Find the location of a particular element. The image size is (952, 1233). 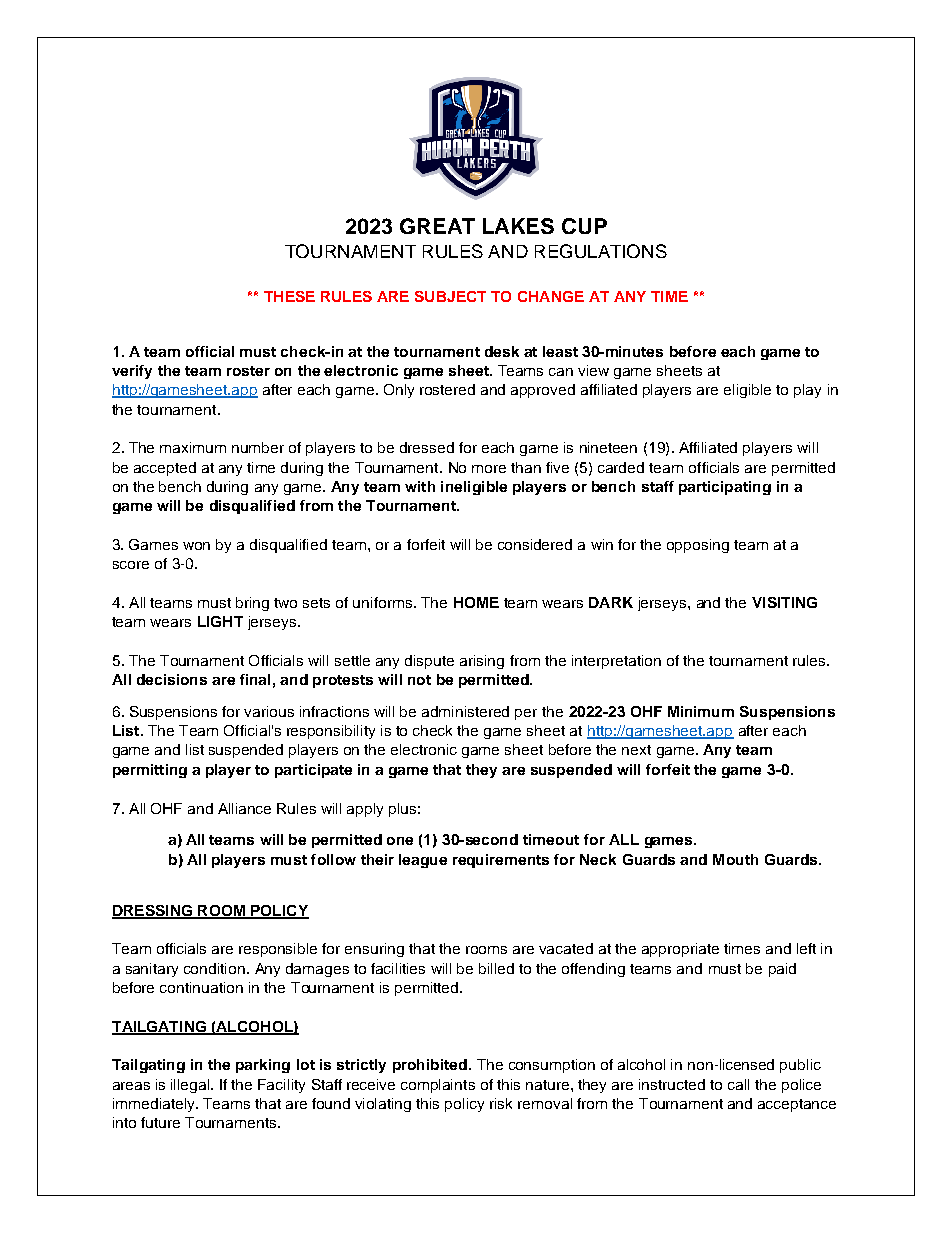

complaints is located at coordinates (438, 1086).
